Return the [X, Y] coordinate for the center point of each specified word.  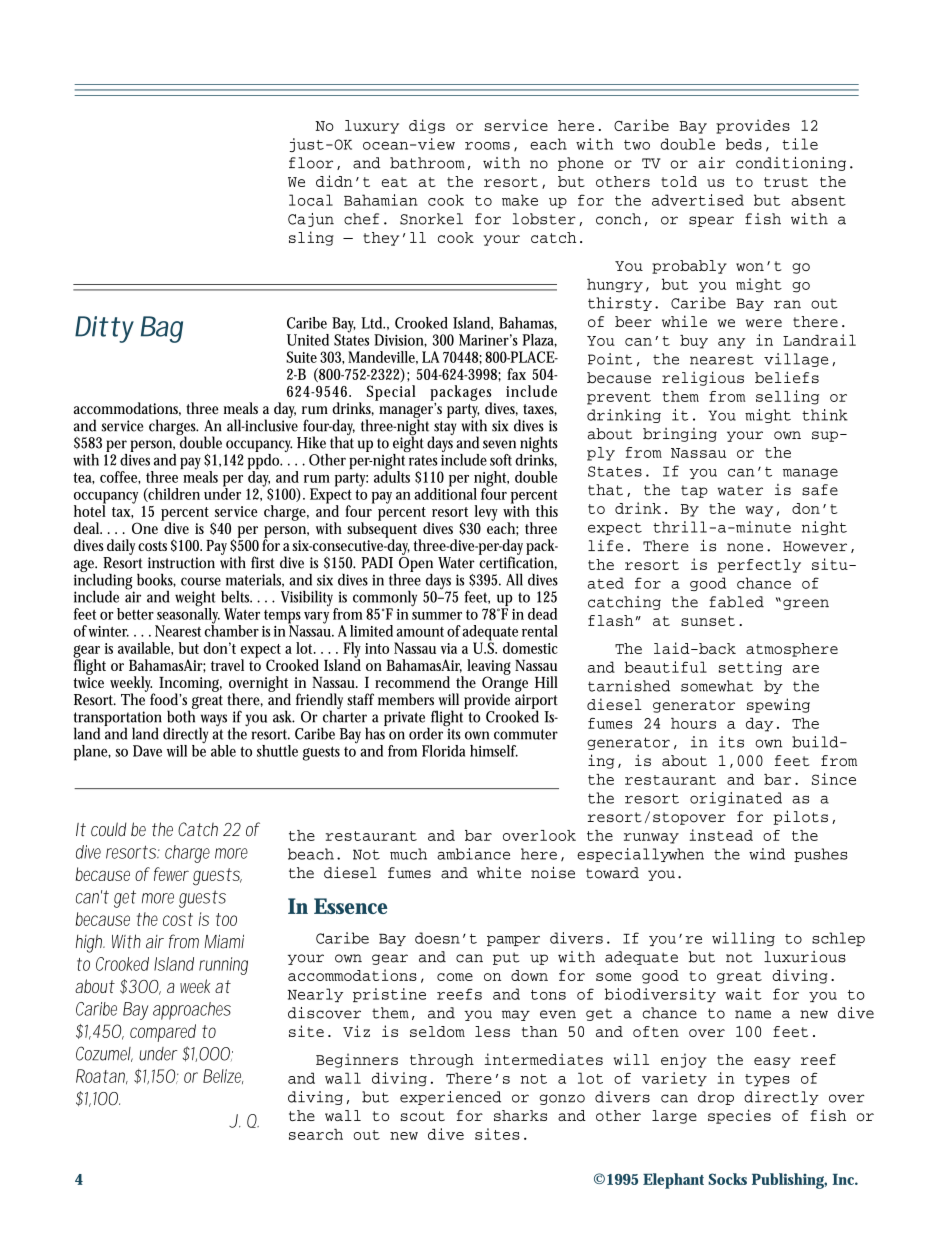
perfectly [759, 566]
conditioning [791, 164]
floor [311, 163]
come [455, 977]
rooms [487, 146]
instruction [181, 563]
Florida [443, 751]
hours [693, 723]
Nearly [315, 995]
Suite [301, 357]
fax [516, 374]
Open [416, 563]
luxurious [805, 957]
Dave [147, 751]
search [316, 1134]
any [731, 343]
